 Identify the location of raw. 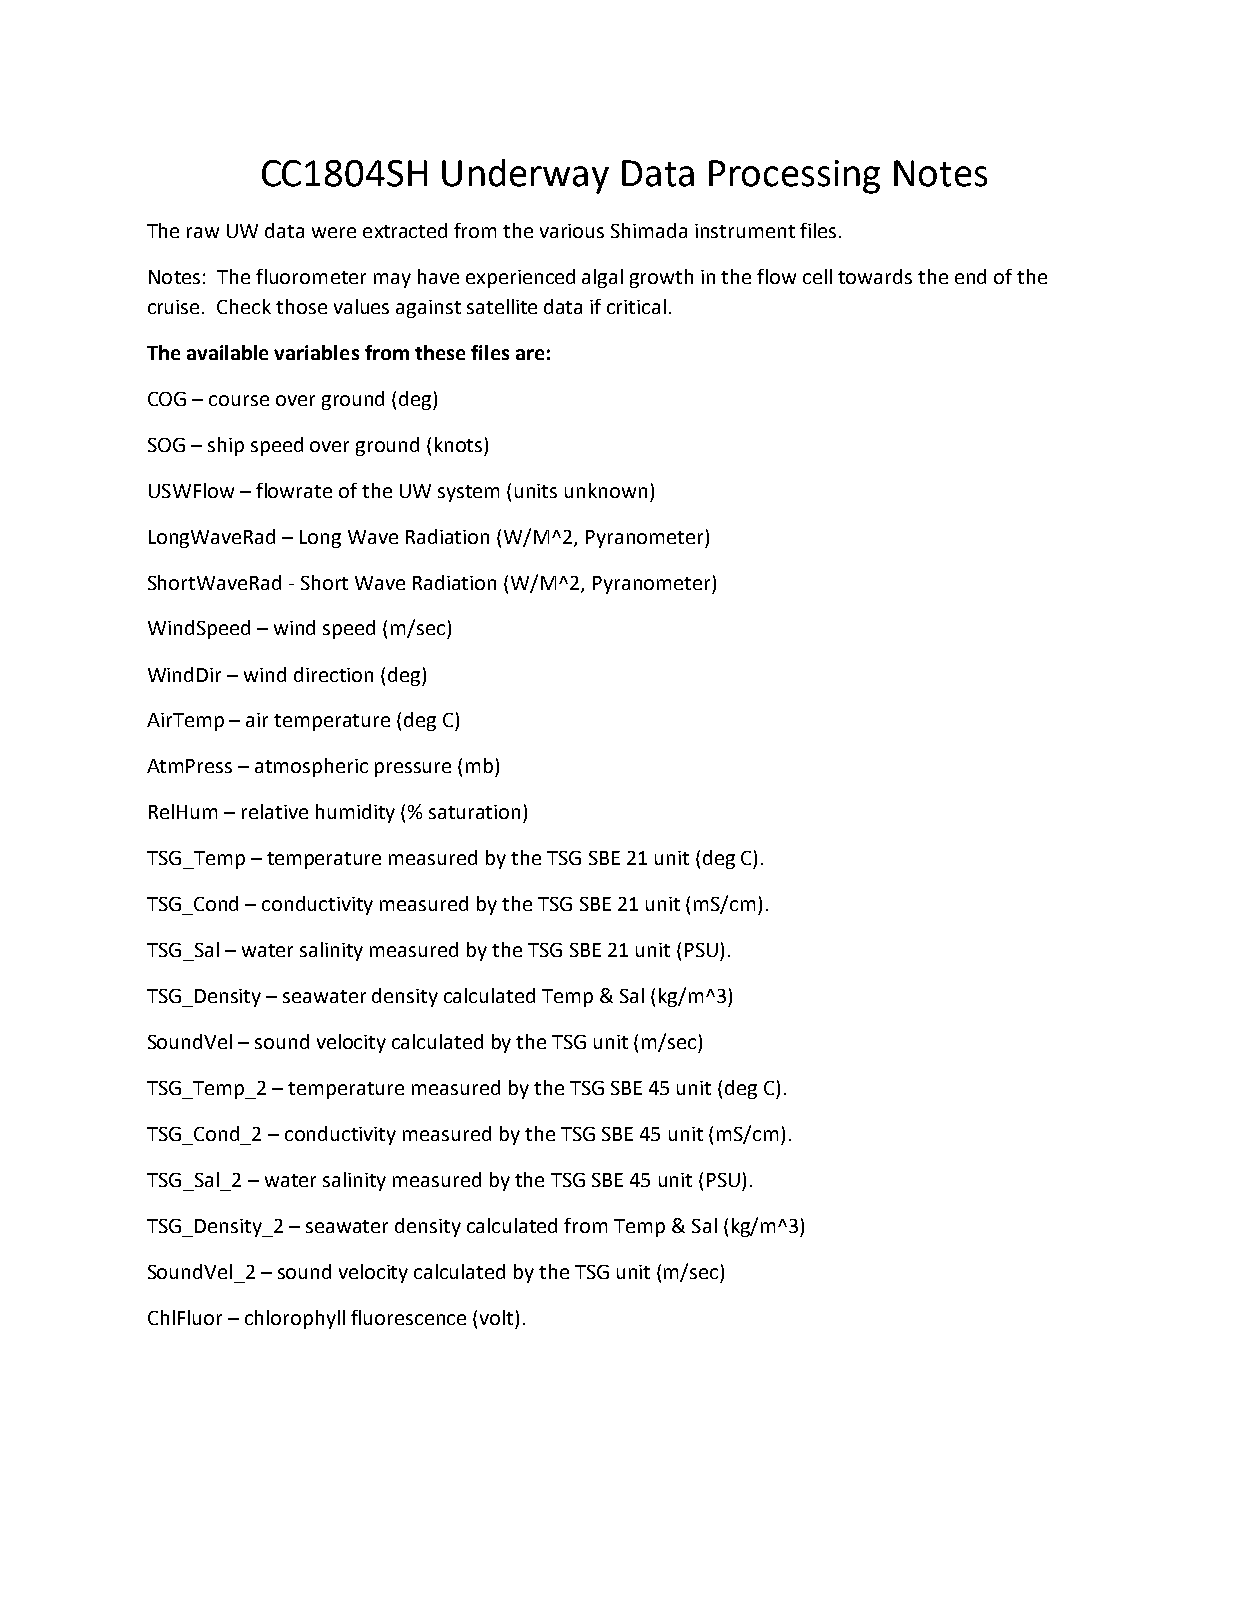
(203, 232).
